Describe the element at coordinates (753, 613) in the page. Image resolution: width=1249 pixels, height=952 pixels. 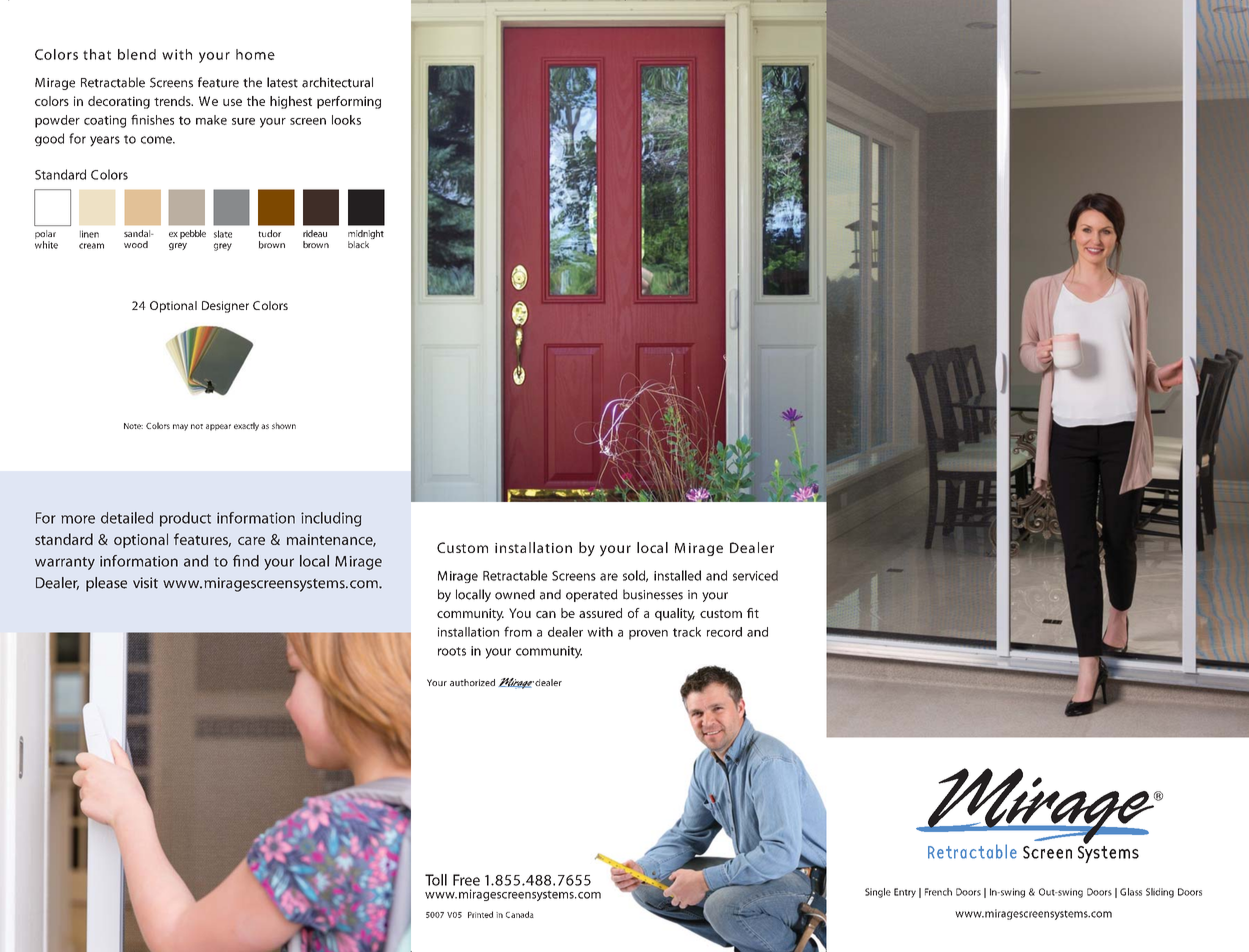
I see `fit` at that location.
